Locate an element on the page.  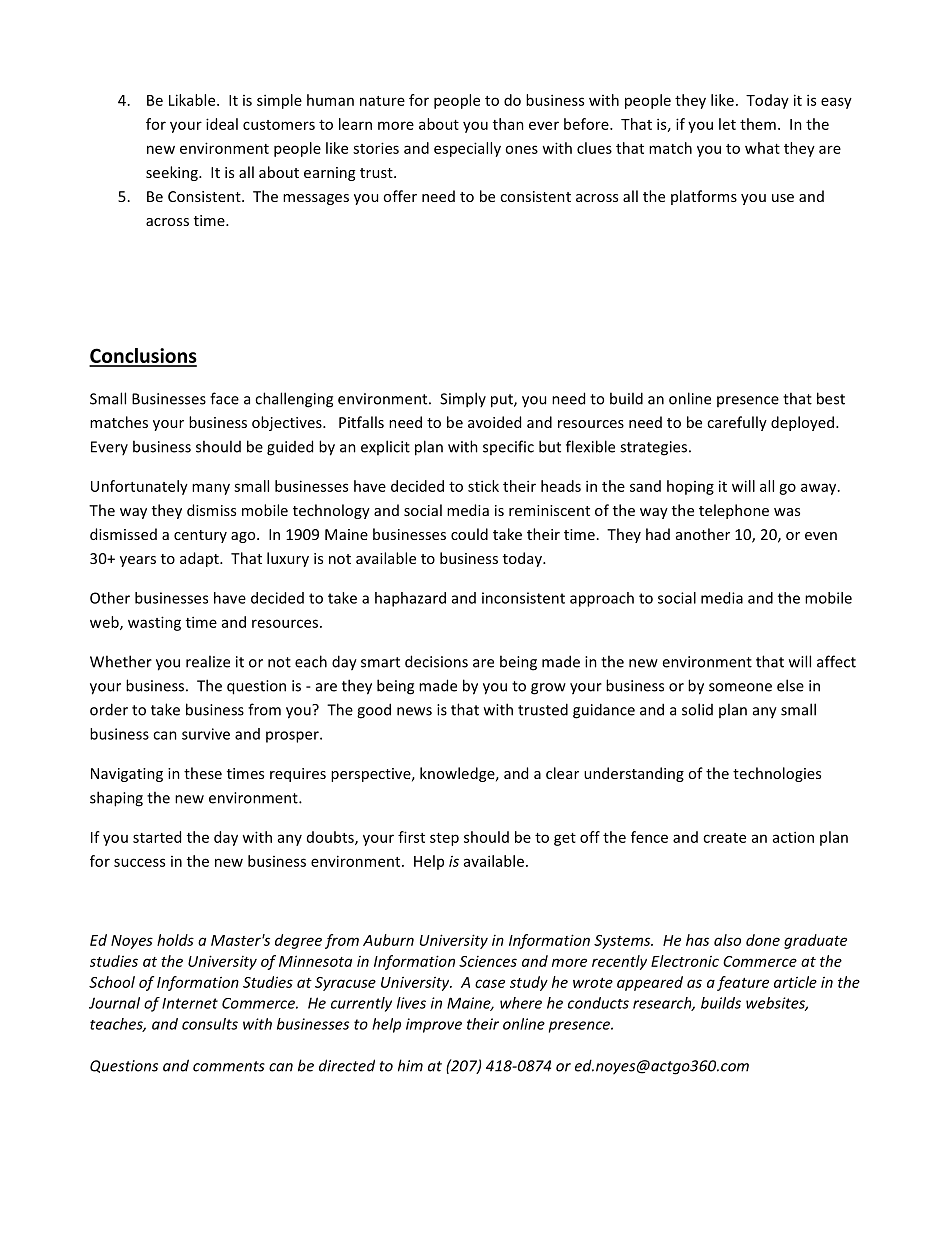
consults is located at coordinates (210, 1024).
